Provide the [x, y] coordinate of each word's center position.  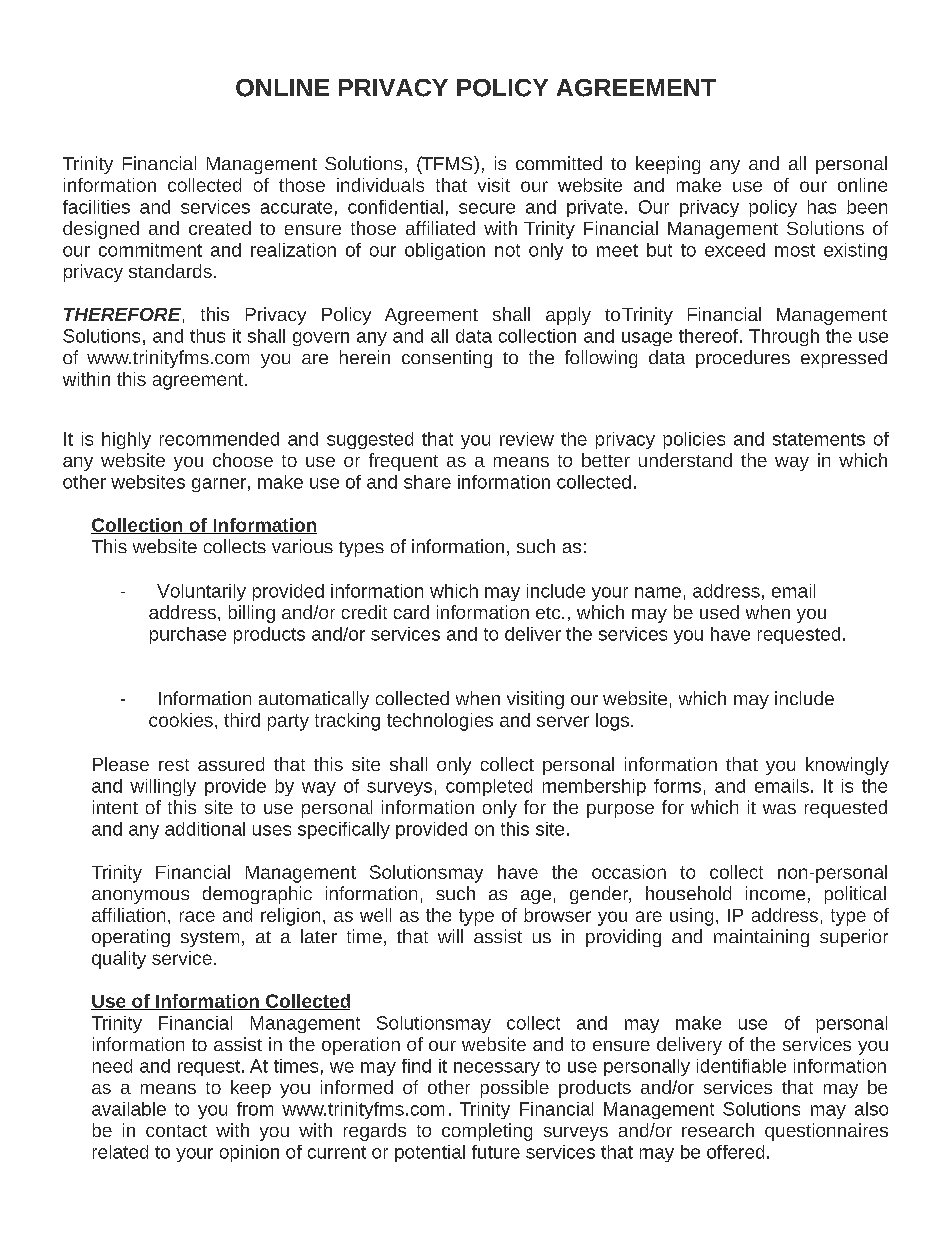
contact [176, 1131]
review [527, 439]
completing [487, 1132]
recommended [219, 439]
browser [557, 915]
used [719, 612]
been [867, 207]
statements [819, 439]
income [775, 893]
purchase [188, 635]
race [197, 916]
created [220, 228]
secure [487, 208]
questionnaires [826, 1132]
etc [549, 613]
